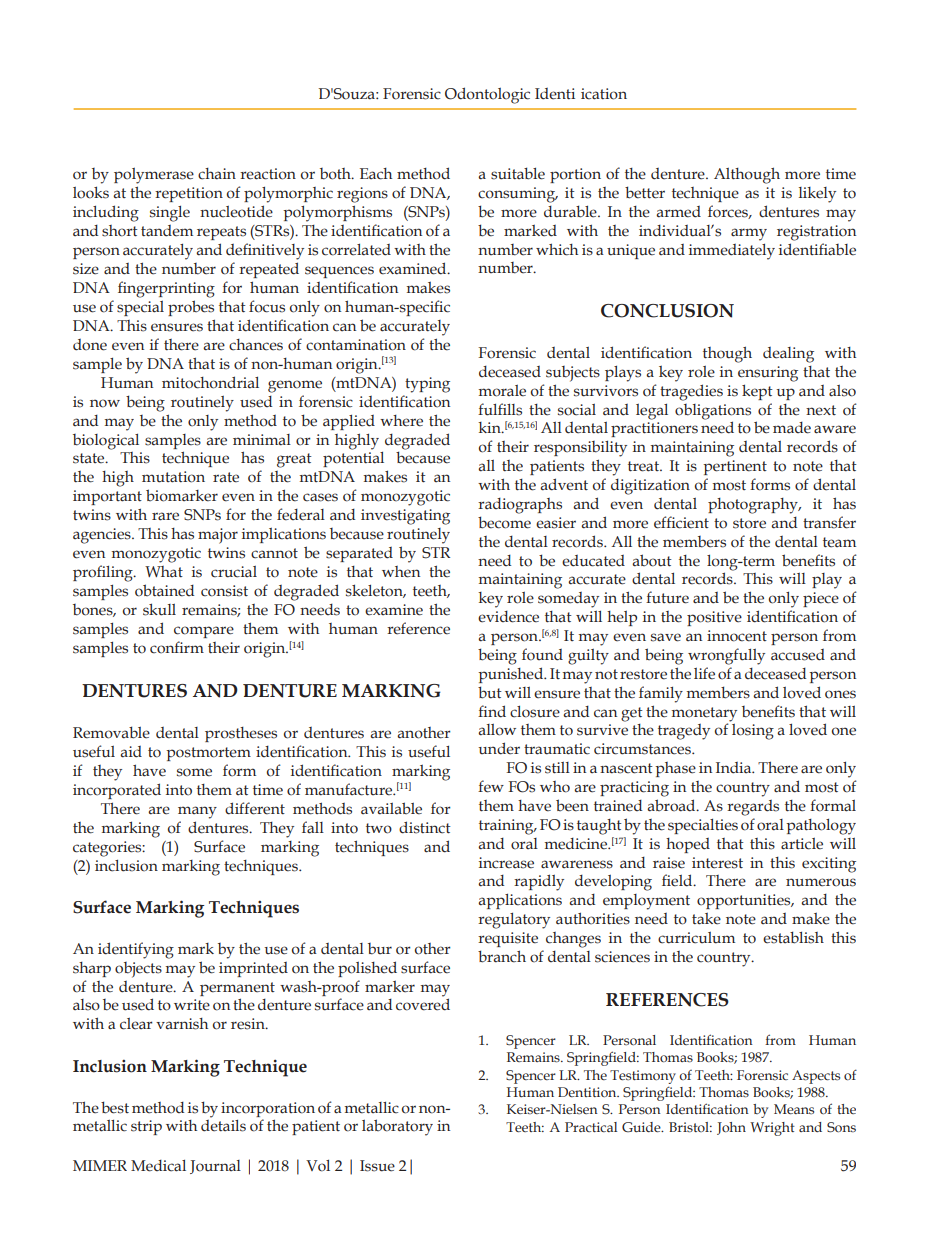  Describe the element at coordinates (681, 522) in the document. I see `efficient` at that location.
